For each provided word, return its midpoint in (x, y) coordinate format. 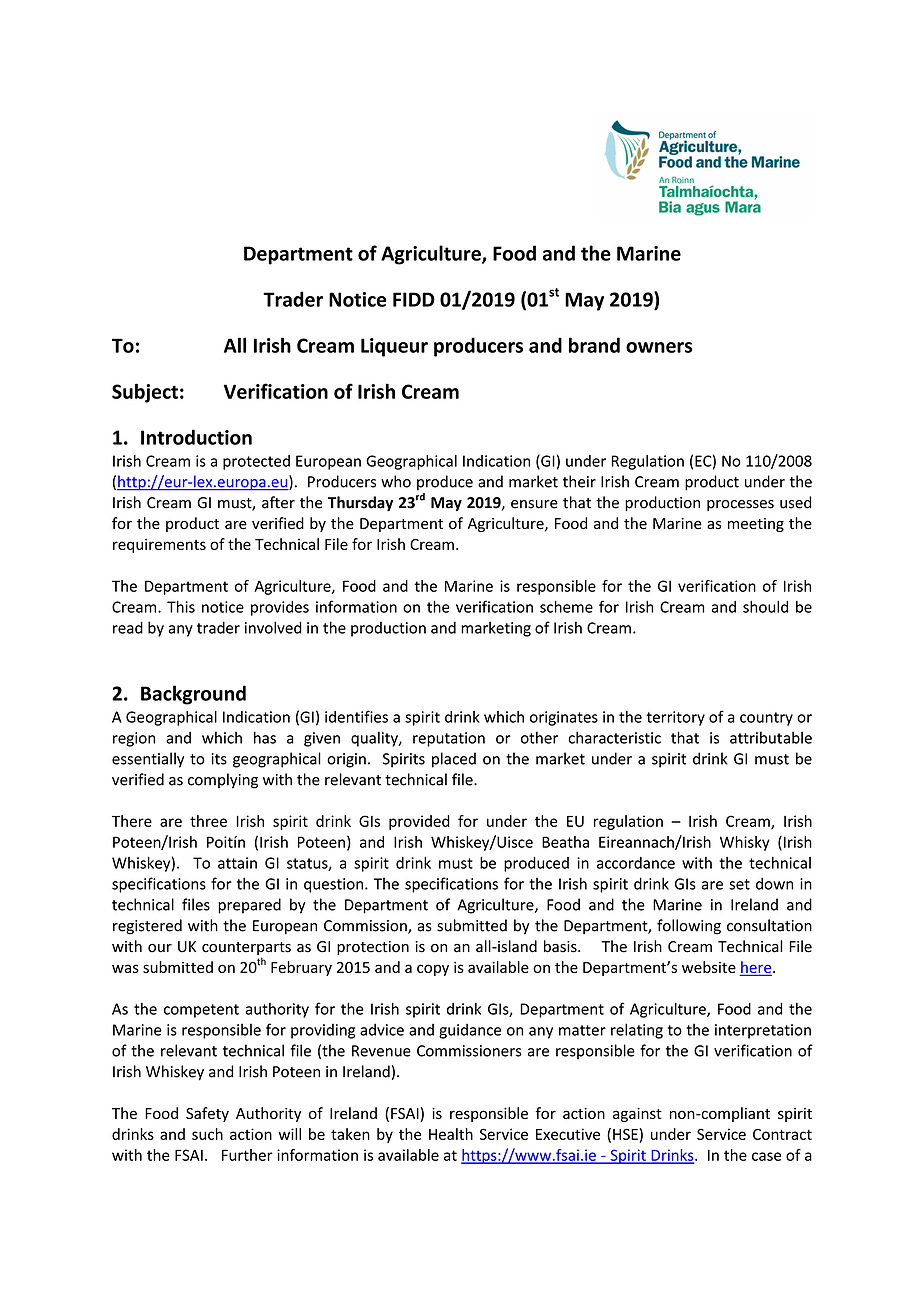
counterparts (246, 948)
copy (433, 970)
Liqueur (394, 347)
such (207, 1134)
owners (659, 347)
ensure (534, 504)
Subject (145, 393)
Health (451, 1134)
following (689, 927)
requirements (159, 545)
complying (223, 781)
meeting (756, 525)
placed (454, 760)
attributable (771, 737)
